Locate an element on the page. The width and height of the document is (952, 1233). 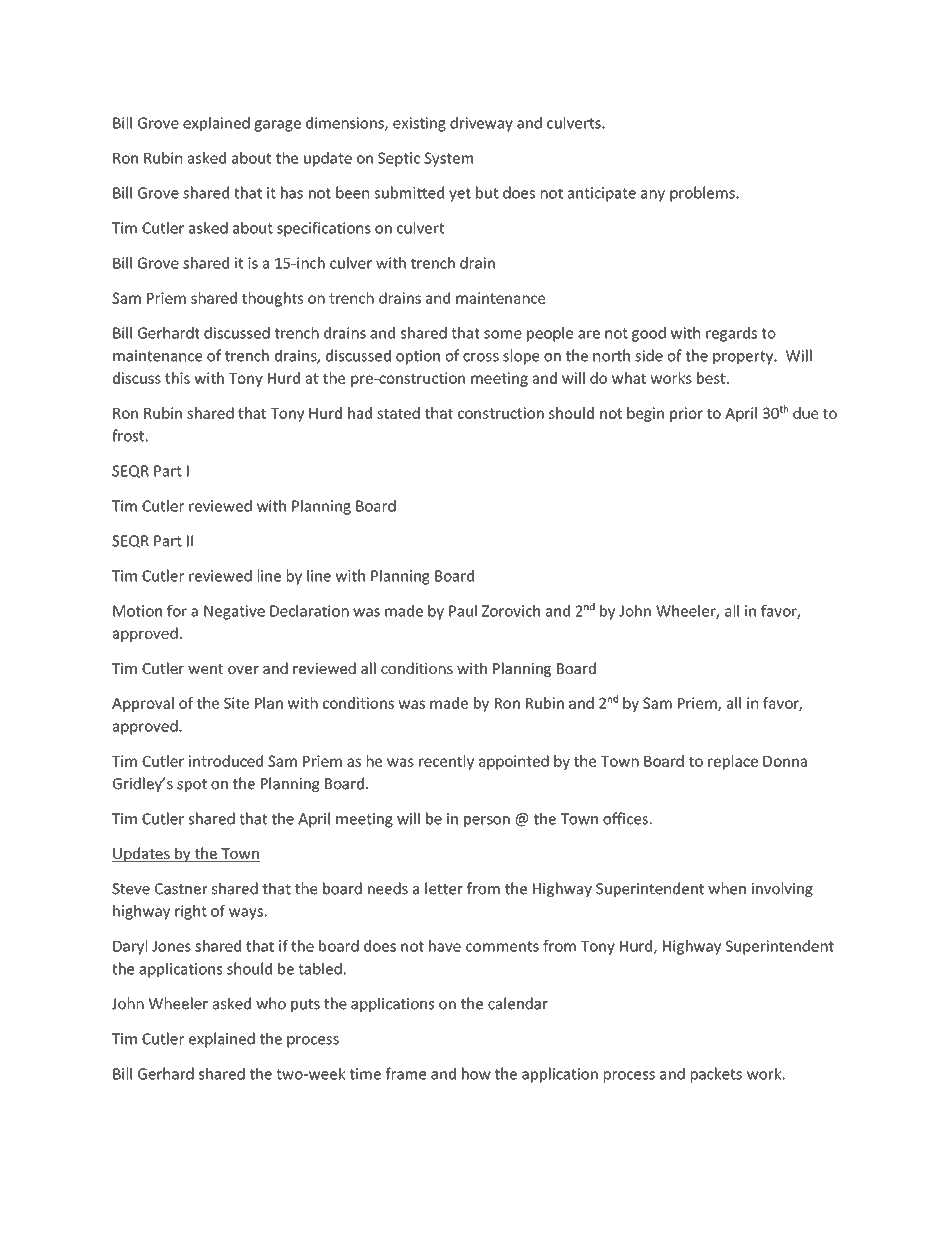
problems is located at coordinates (703, 194).
